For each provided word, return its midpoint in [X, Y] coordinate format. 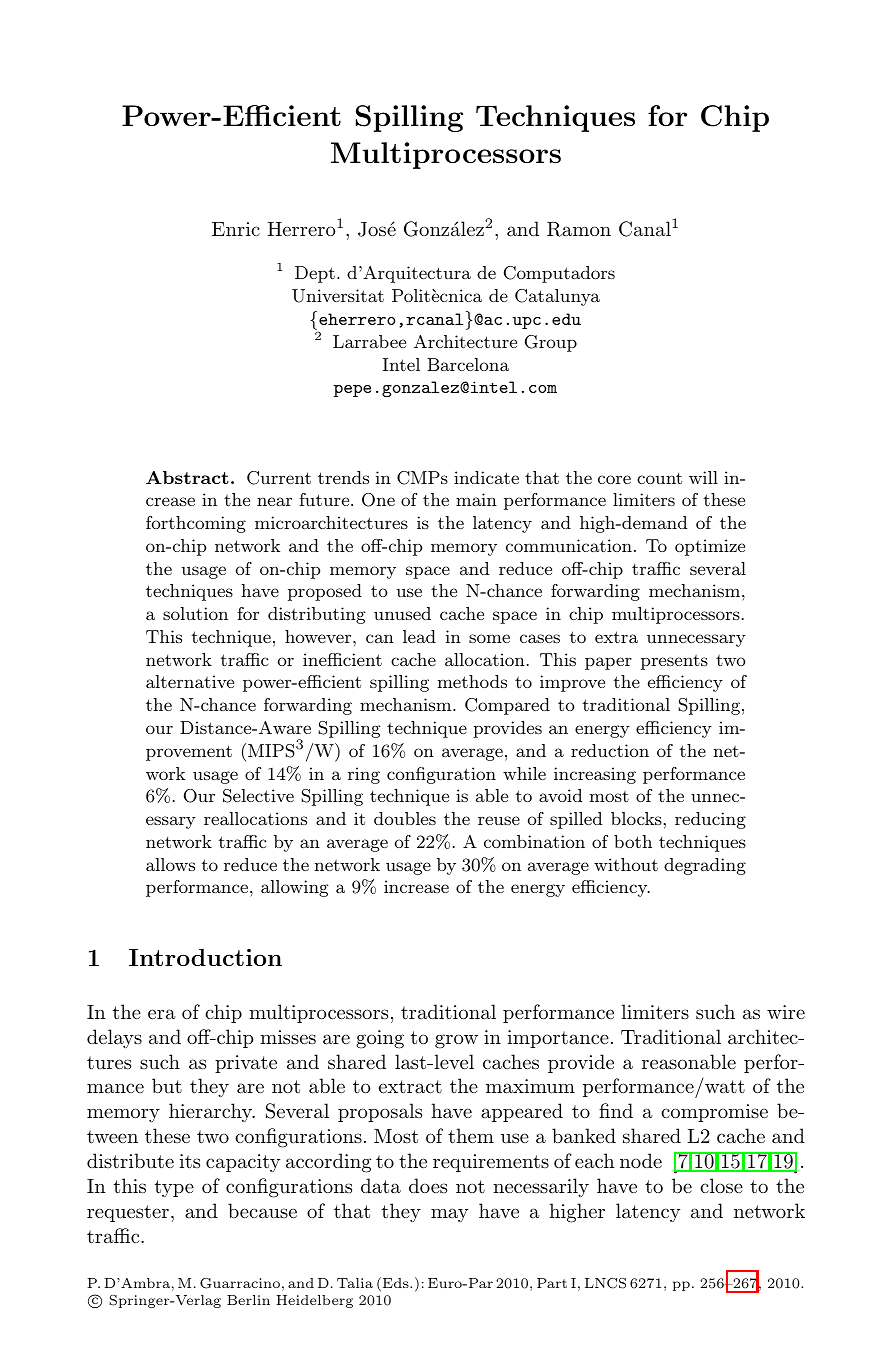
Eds [397, 1283]
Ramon [579, 229]
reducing [710, 820]
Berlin [248, 1300]
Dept [315, 274]
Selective [258, 796]
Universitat [338, 296]
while [524, 773]
